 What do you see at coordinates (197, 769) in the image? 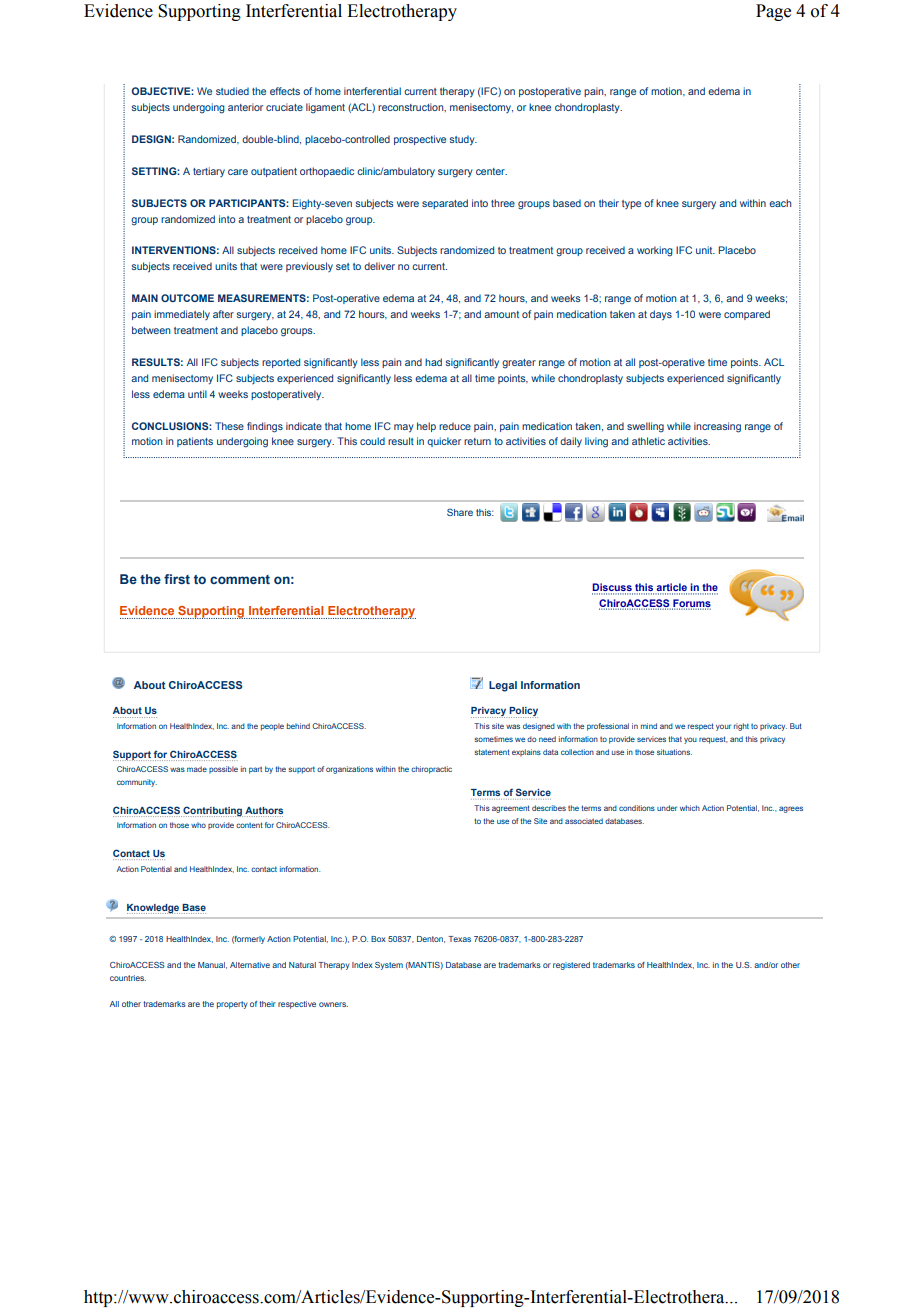
I see `made` at bounding box center [197, 769].
